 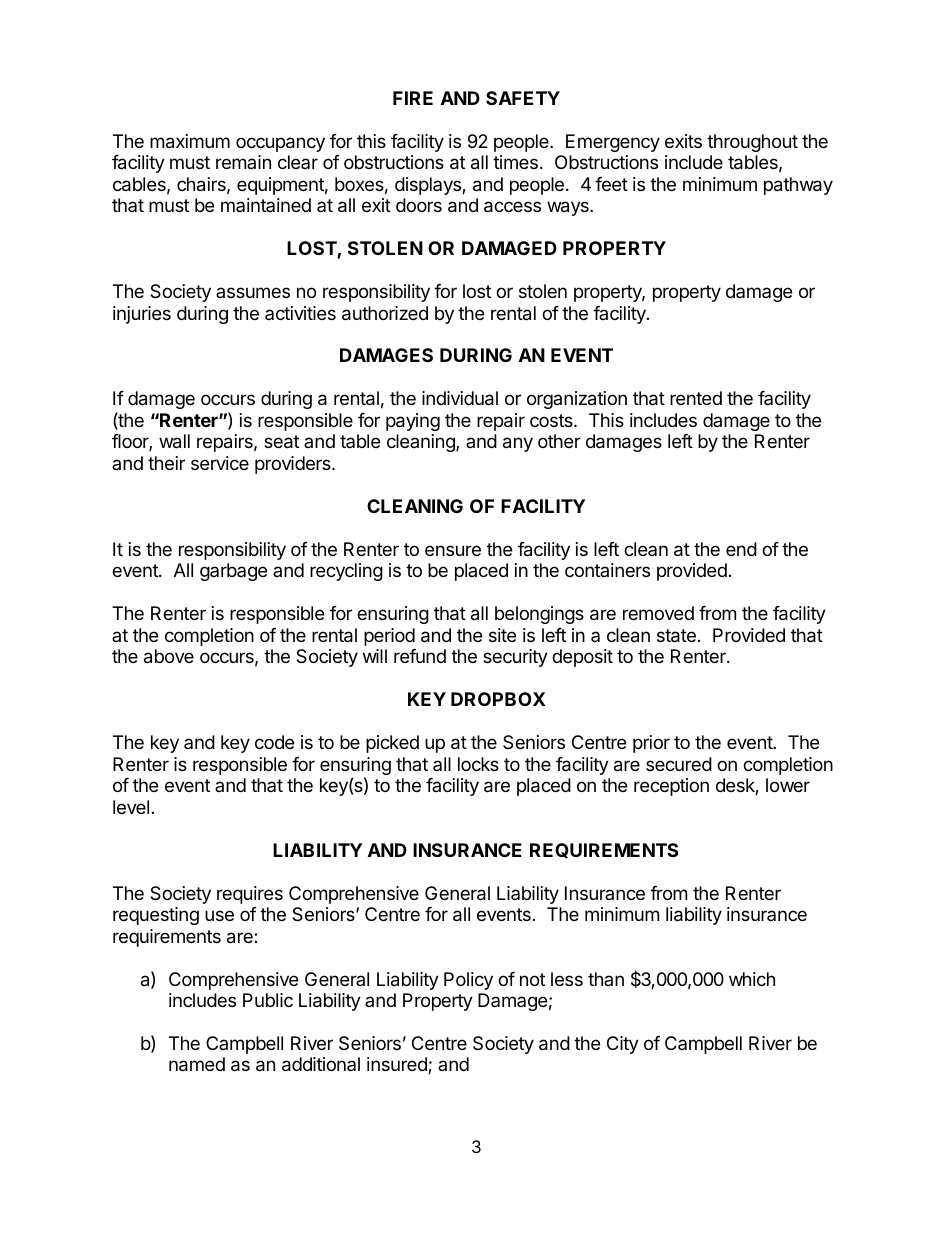 I want to click on reception, so click(x=671, y=787).
